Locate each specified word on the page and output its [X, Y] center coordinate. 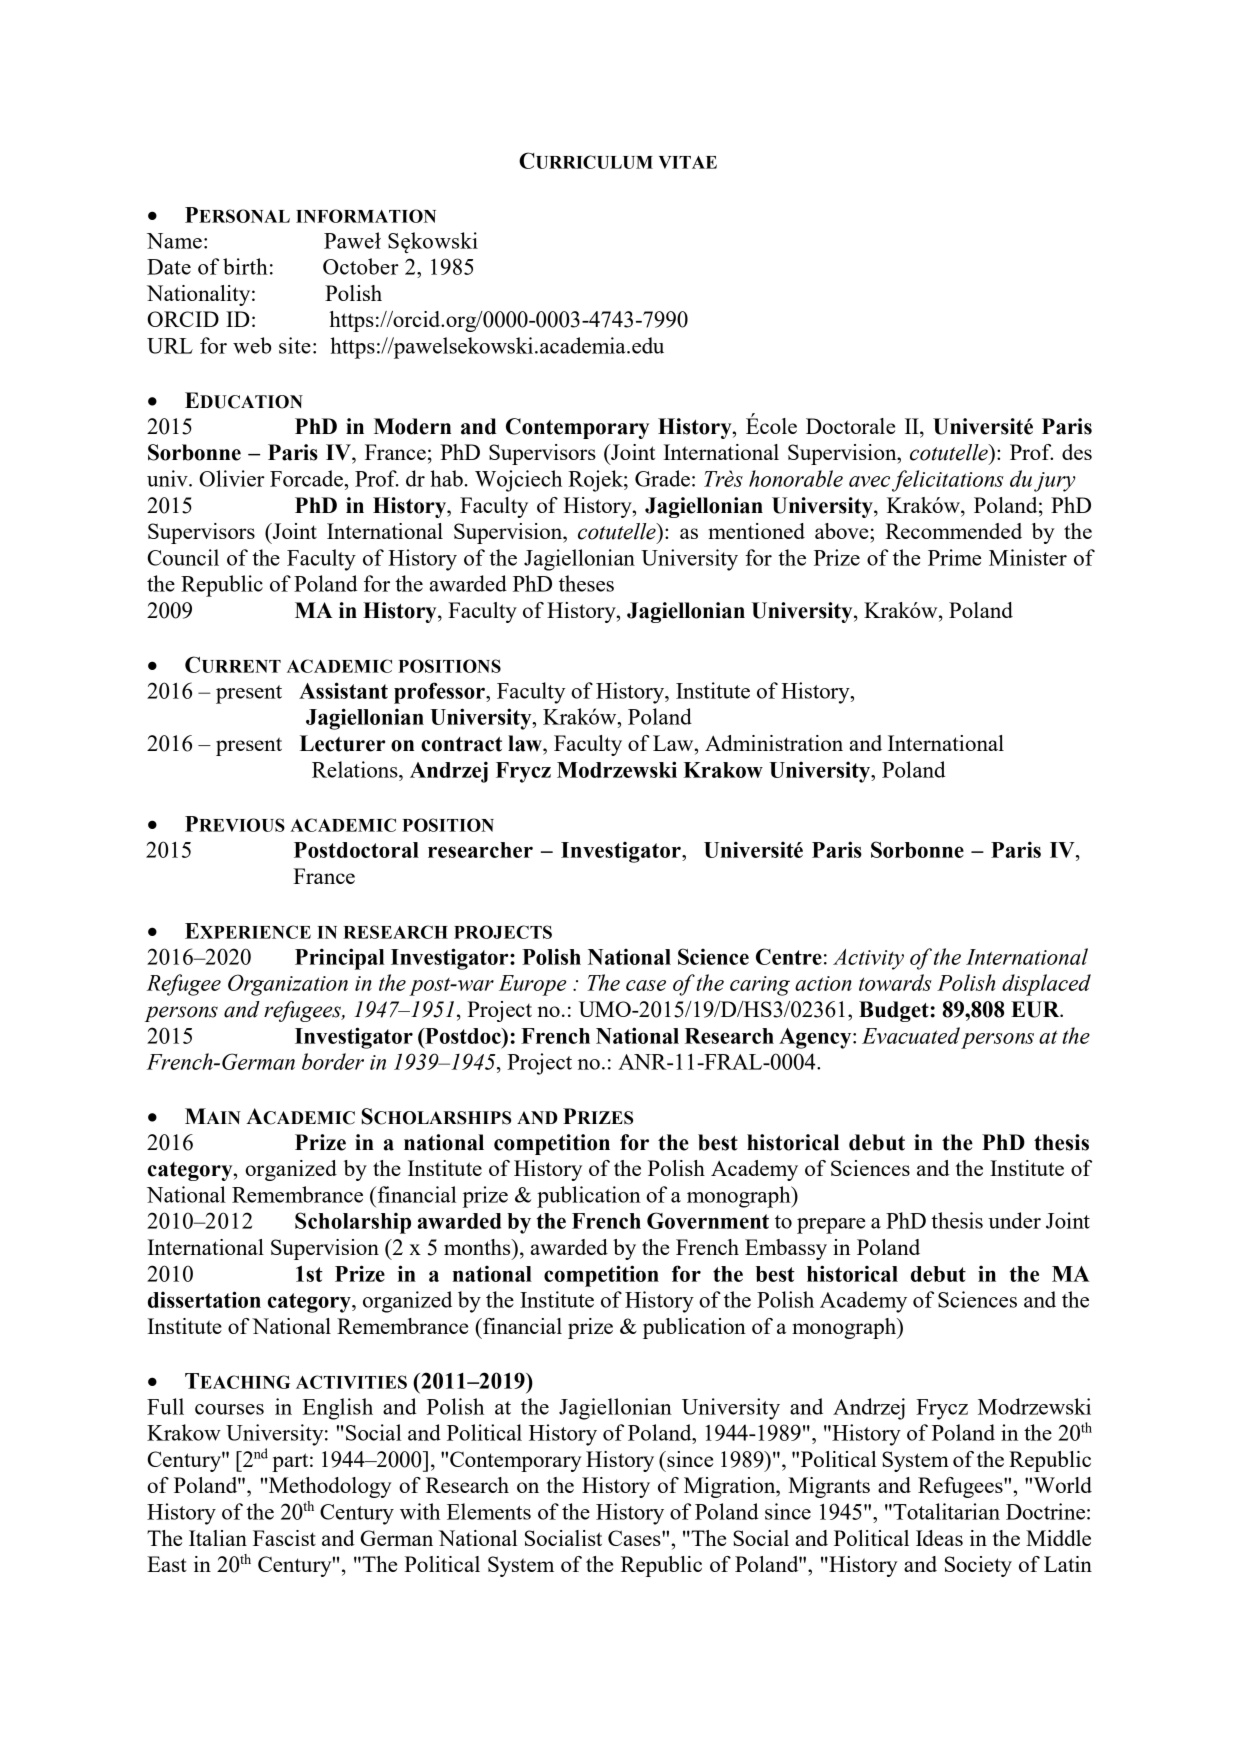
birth [245, 266]
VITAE [688, 162]
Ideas [939, 1538]
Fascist [284, 1538]
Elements [489, 1511]
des [1077, 452]
